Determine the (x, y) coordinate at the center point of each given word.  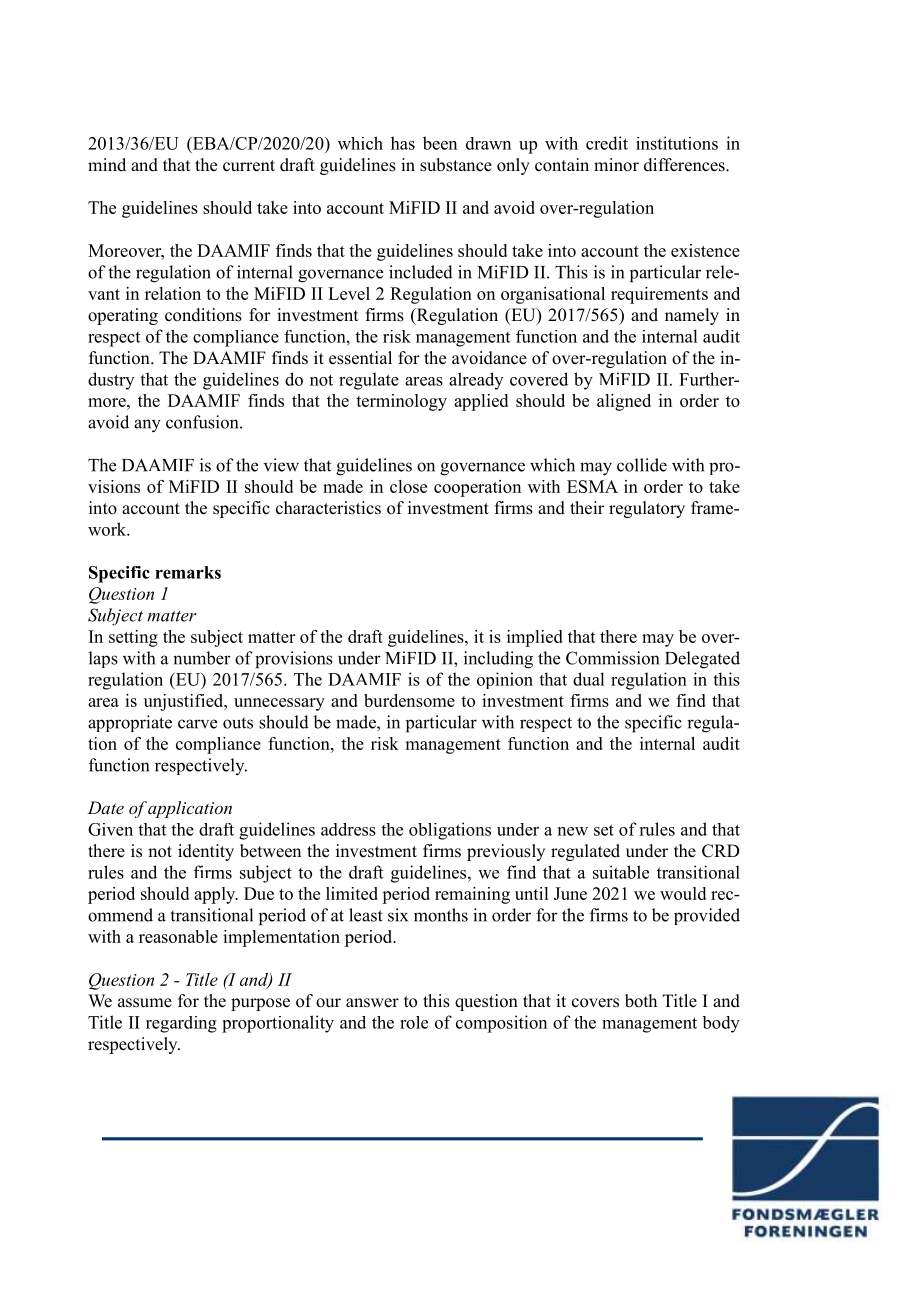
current (249, 166)
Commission (612, 658)
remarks (188, 572)
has (403, 143)
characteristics (328, 508)
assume (145, 1003)
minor (616, 165)
